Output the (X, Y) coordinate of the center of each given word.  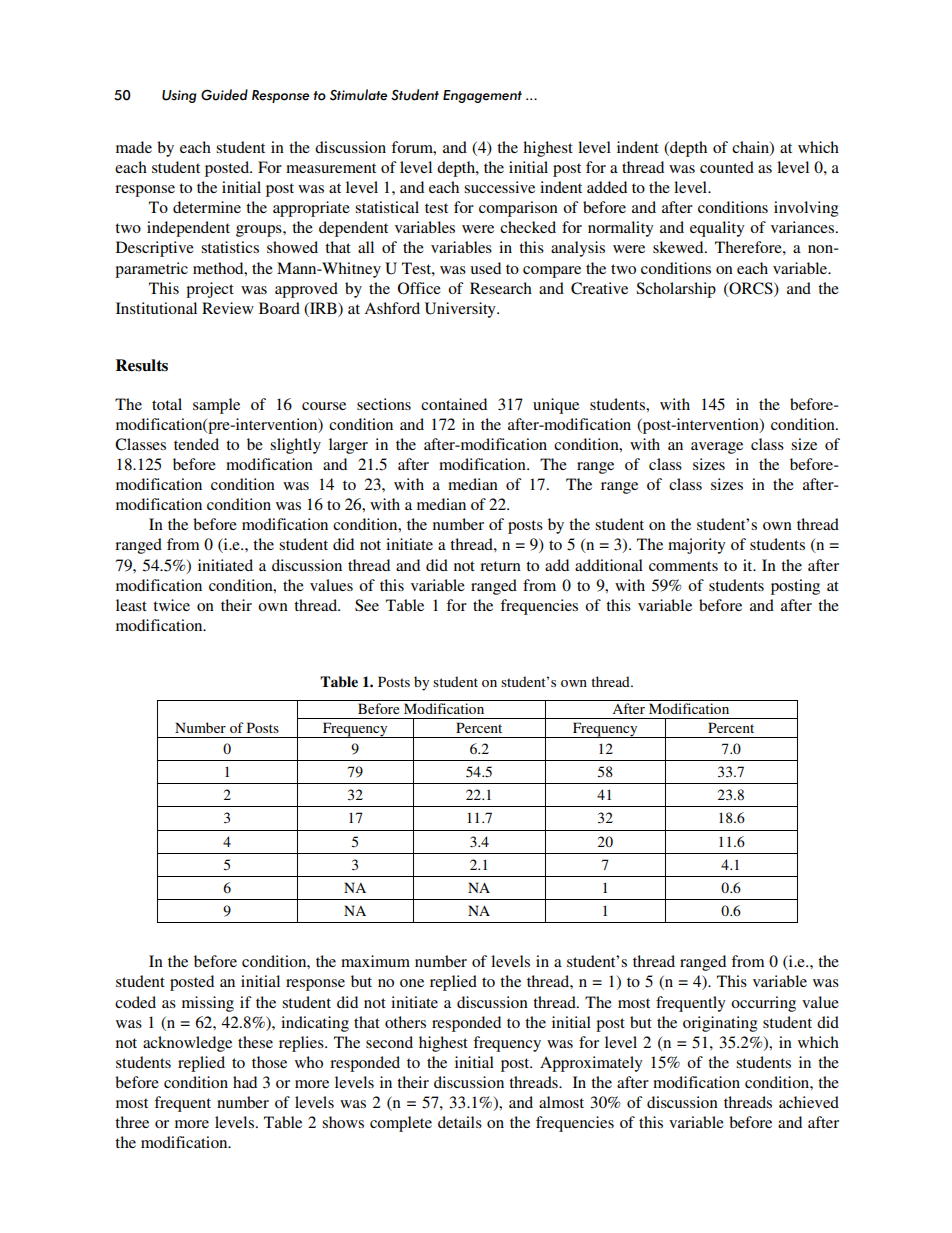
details (460, 1122)
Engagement (482, 96)
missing (208, 1004)
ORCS (751, 289)
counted (727, 167)
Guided (224, 95)
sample (216, 406)
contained (454, 404)
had (245, 1082)
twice (171, 605)
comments (683, 566)
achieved (809, 1102)
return (500, 566)
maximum (375, 961)
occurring (763, 1004)
